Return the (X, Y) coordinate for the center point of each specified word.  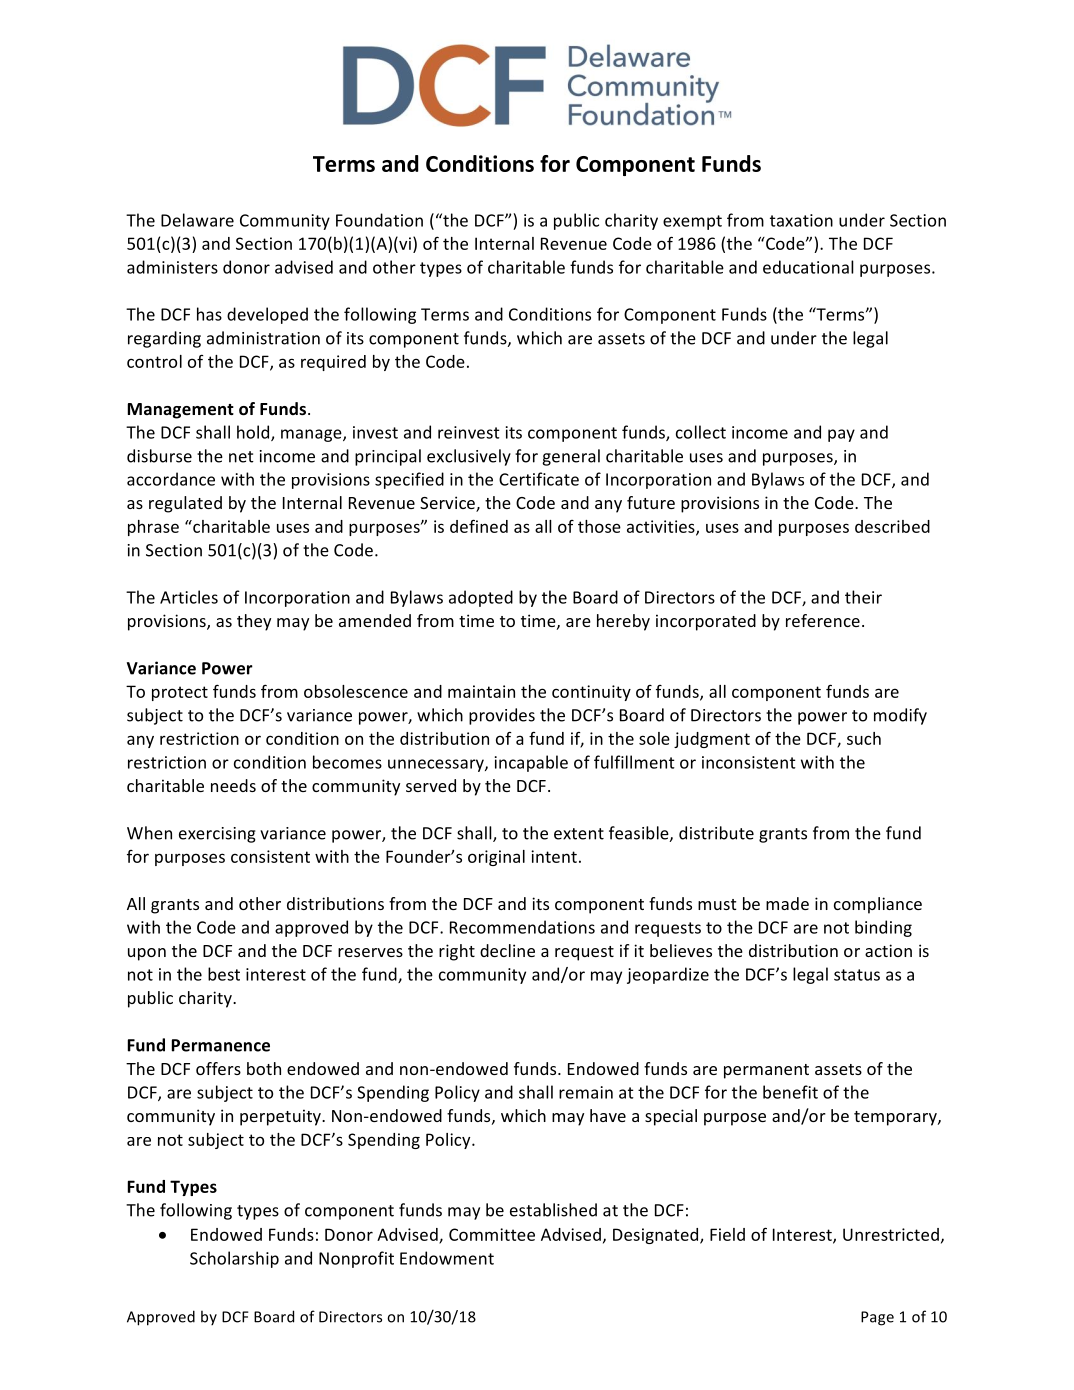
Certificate (539, 479)
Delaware (197, 220)
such (864, 738)
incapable (531, 763)
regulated (185, 504)
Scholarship (234, 1259)
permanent (766, 1071)
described (892, 526)
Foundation (379, 220)
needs (233, 785)
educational (808, 267)
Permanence (221, 1045)
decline (507, 950)
